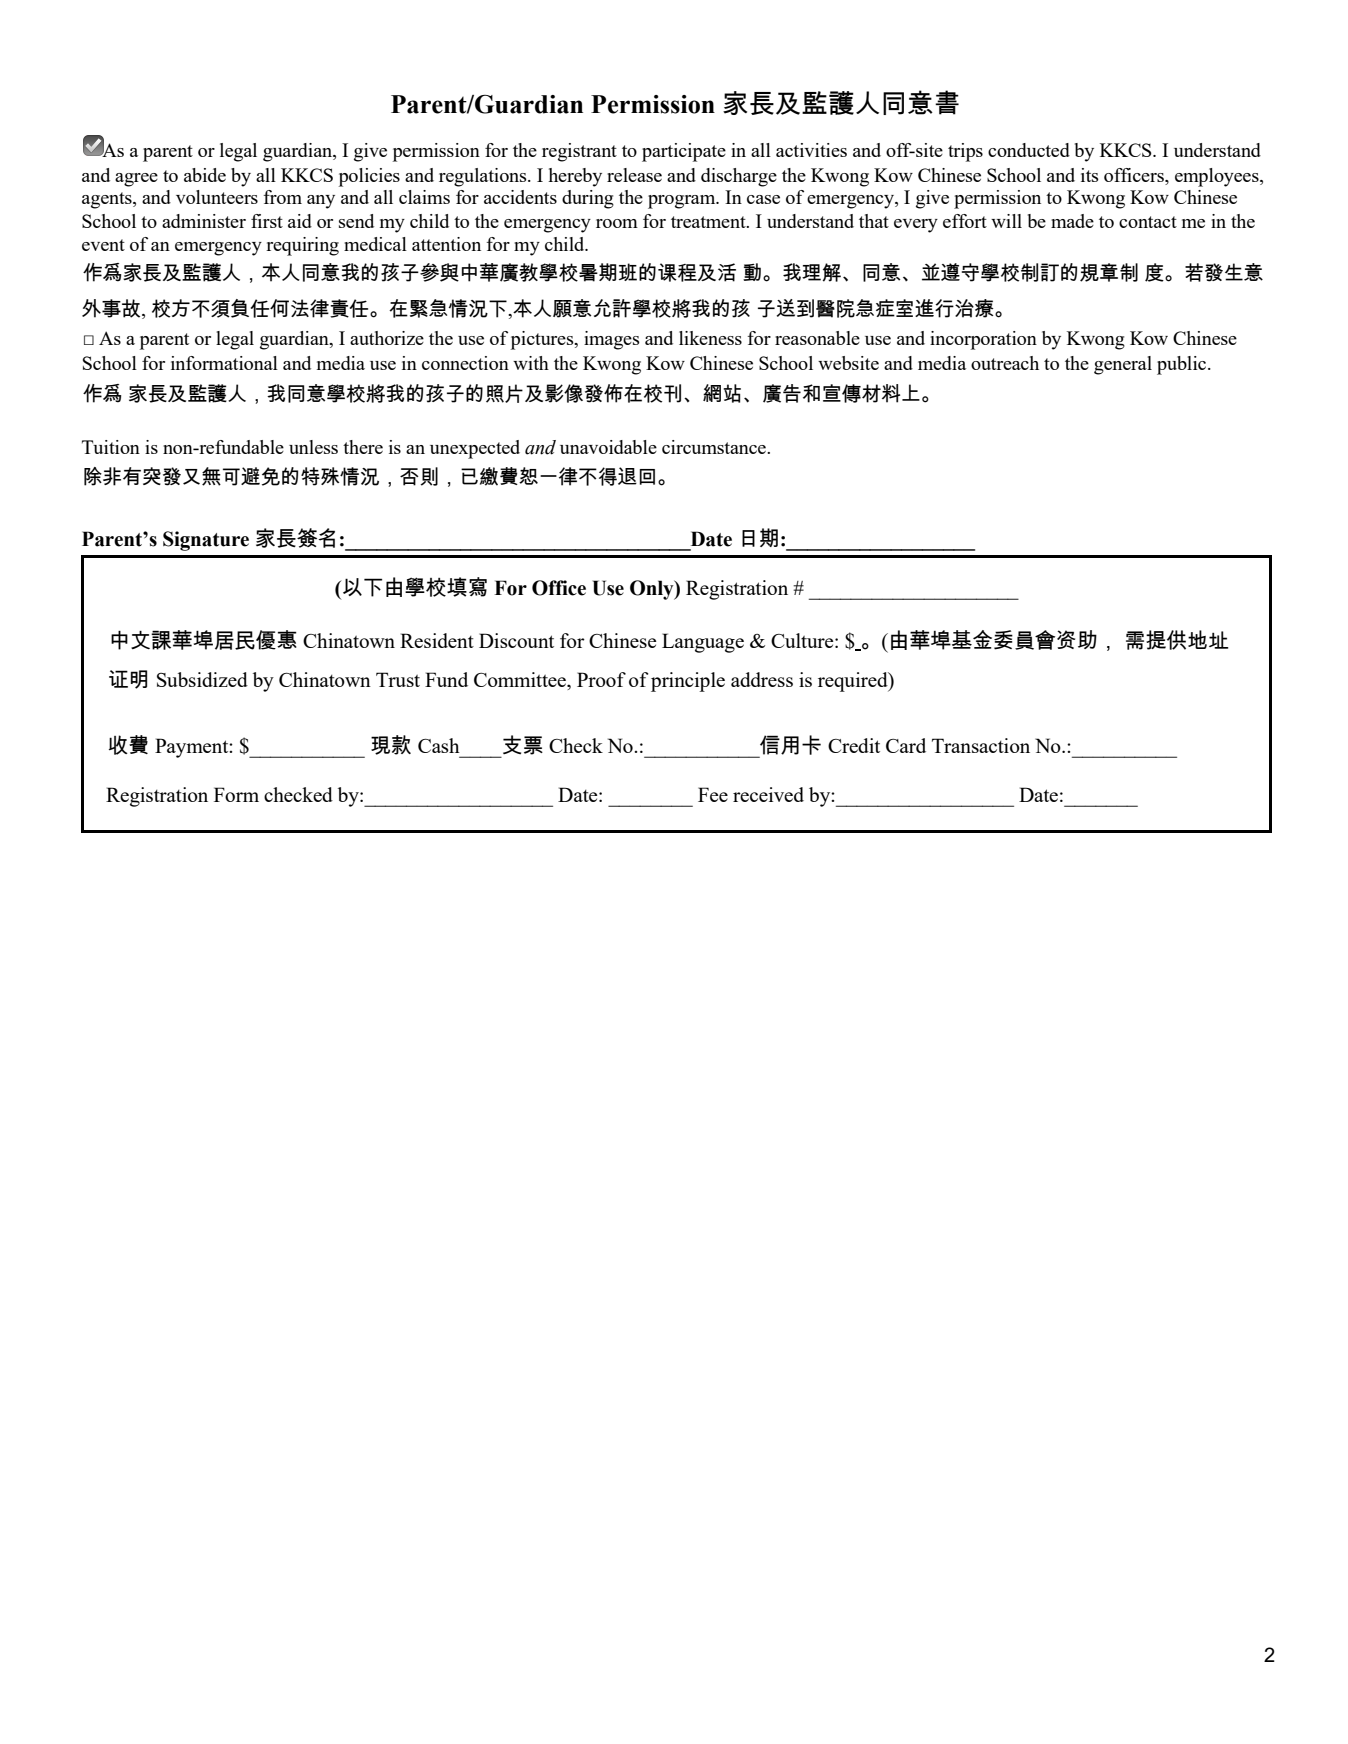 Image resolution: width=1348 pixels, height=1744 pixels. What do you see at coordinates (387, 338) in the screenshot?
I see `authorize` at bounding box center [387, 338].
